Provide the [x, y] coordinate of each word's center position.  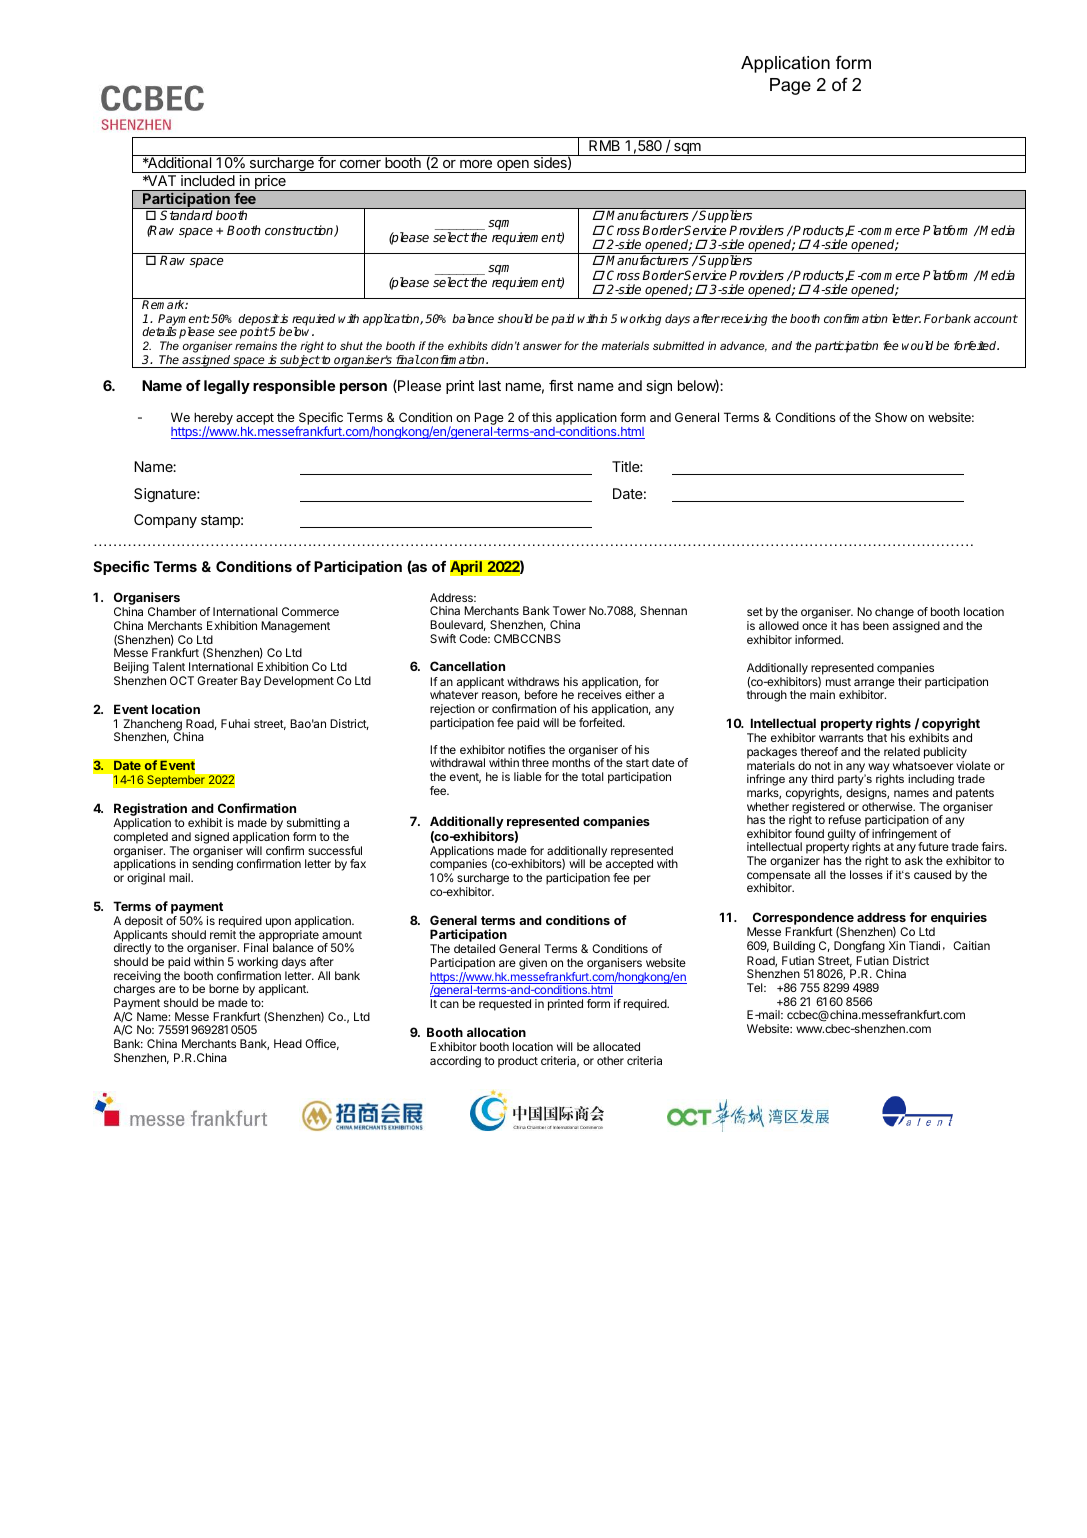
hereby [213, 419]
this [542, 417]
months [571, 762]
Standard [186, 215]
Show [891, 417]
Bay [251, 682]
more [476, 164]
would [917, 345]
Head [288, 1043]
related [902, 751]
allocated [616, 1046]
